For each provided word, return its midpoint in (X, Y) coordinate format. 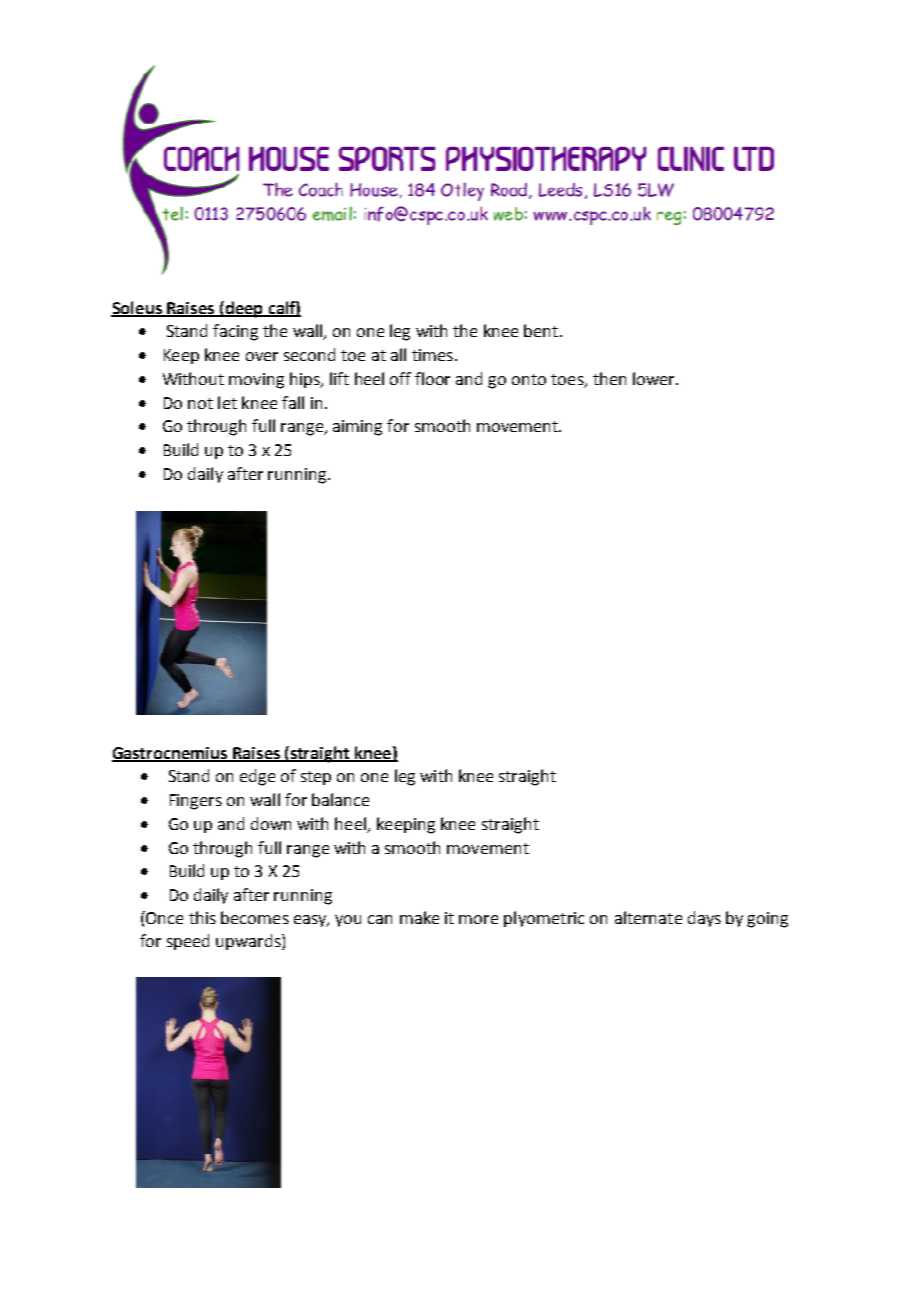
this (202, 917)
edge (257, 777)
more (478, 919)
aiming (357, 428)
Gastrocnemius (171, 754)
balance (340, 799)
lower (655, 378)
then (609, 378)
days (704, 919)
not (200, 403)
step (316, 778)
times (432, 355)
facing (235, 332)
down (271, 823)
